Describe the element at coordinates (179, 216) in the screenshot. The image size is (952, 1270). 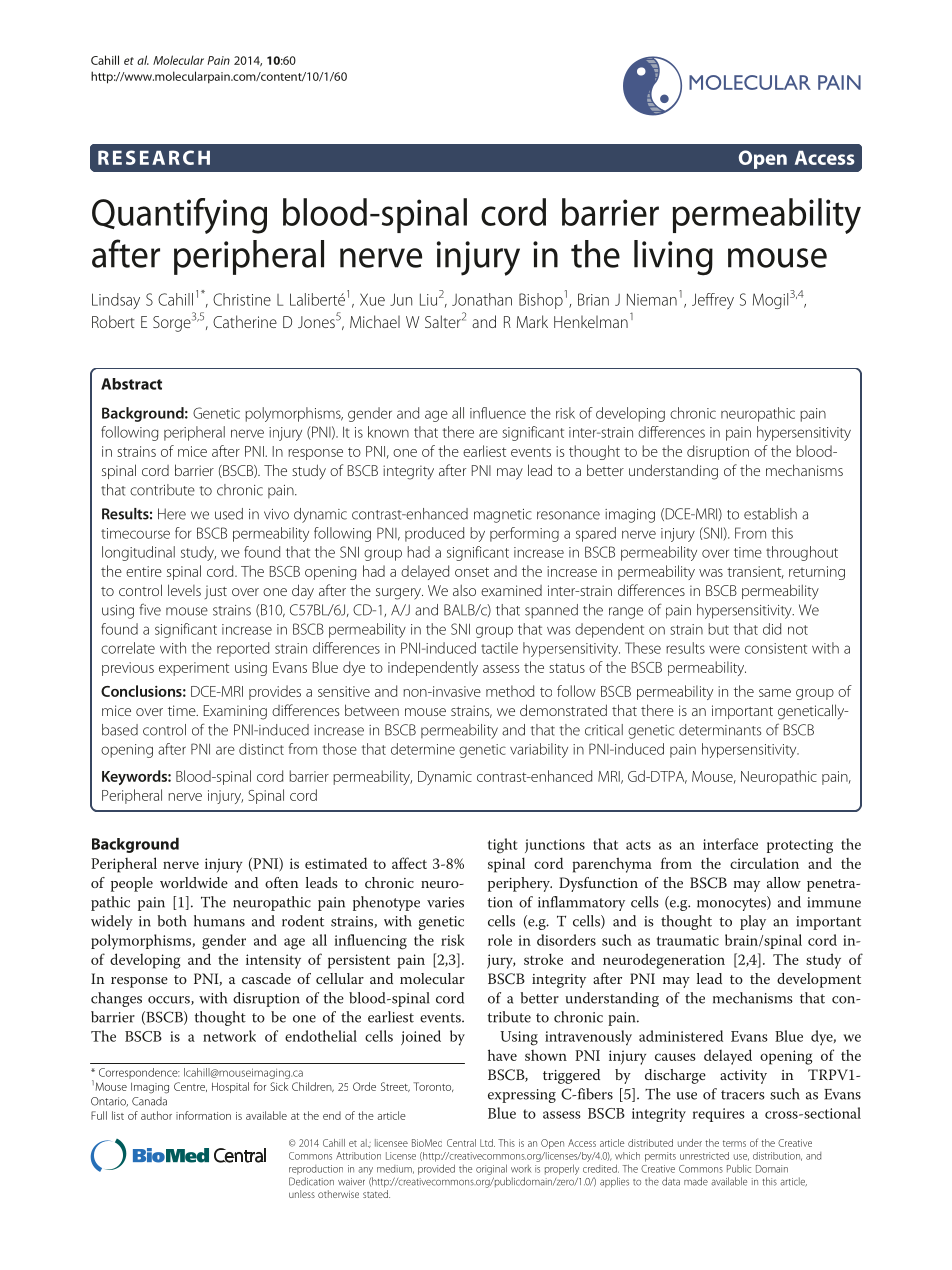
I see `Quantifying` at that location.
